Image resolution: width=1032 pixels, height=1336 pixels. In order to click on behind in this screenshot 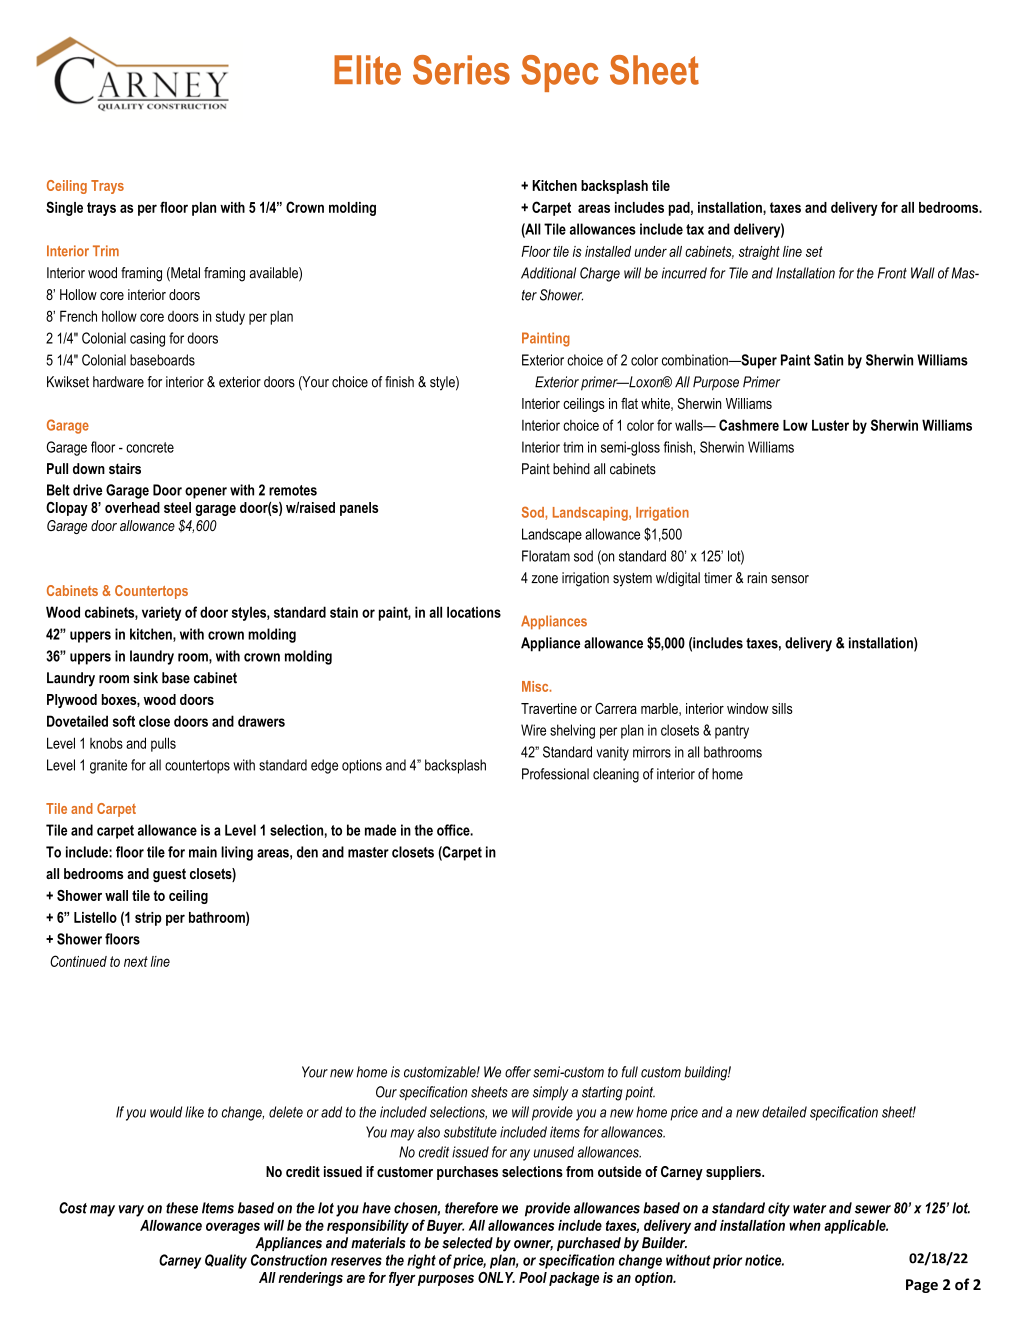, I will do `click(571, 469)`.
